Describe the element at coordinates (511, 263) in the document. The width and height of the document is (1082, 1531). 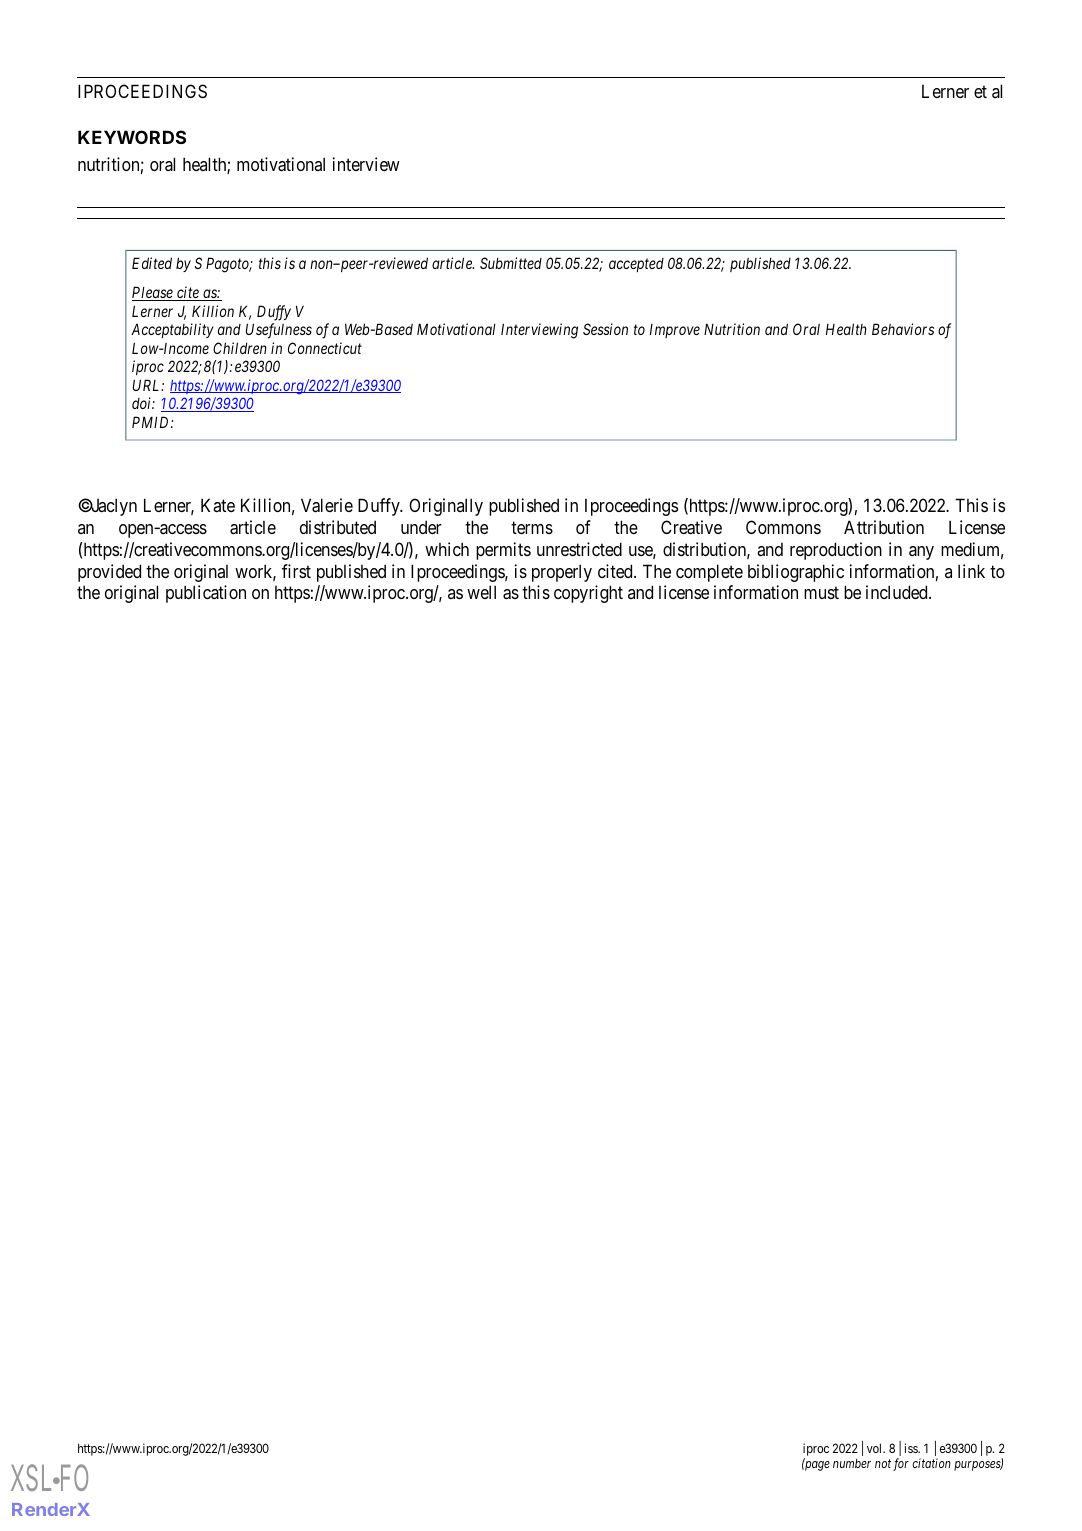
I see `Submitted` at that location.
